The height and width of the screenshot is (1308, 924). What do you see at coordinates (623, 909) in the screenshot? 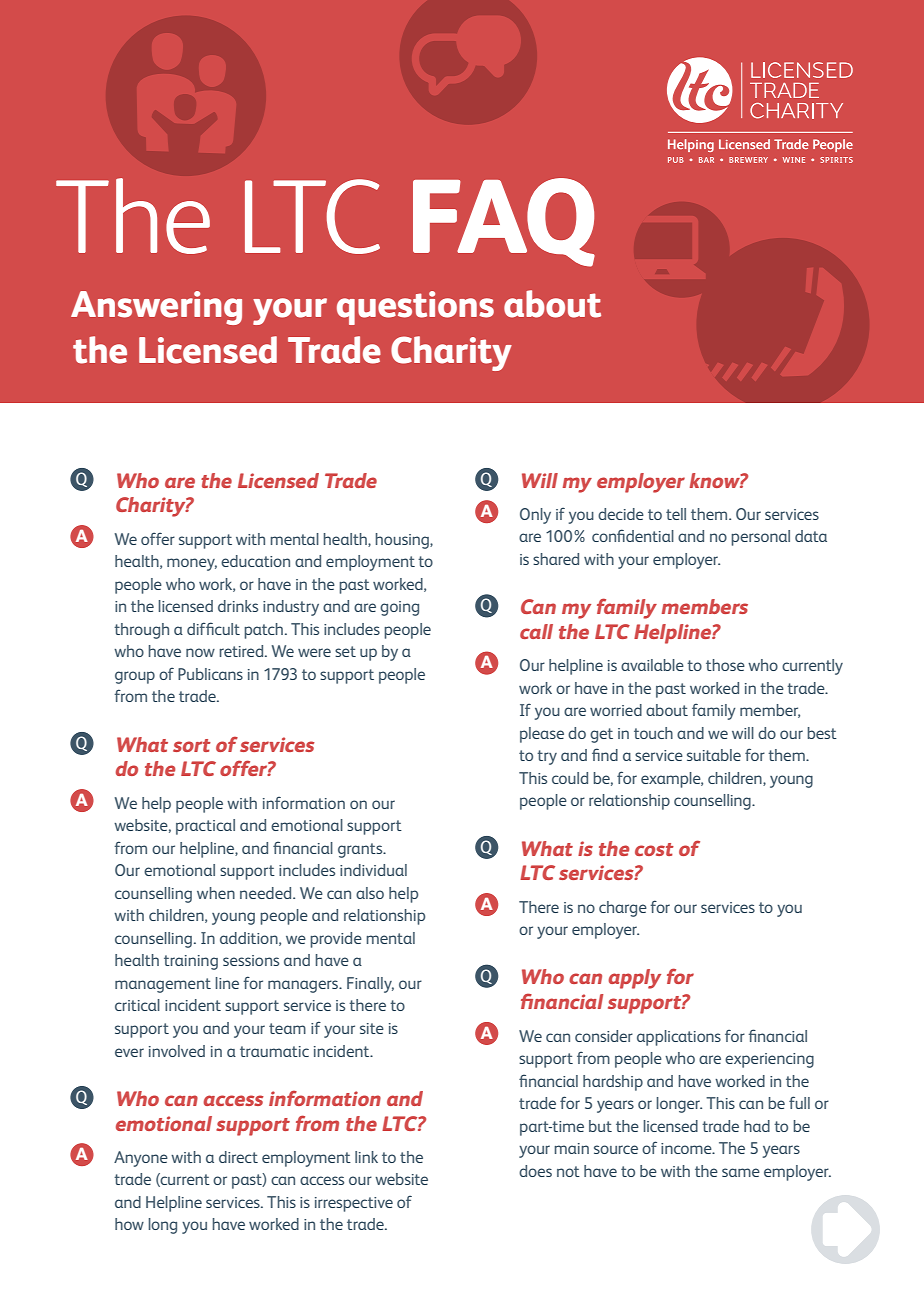
I see `charge` at bounding box center [623, 909].
